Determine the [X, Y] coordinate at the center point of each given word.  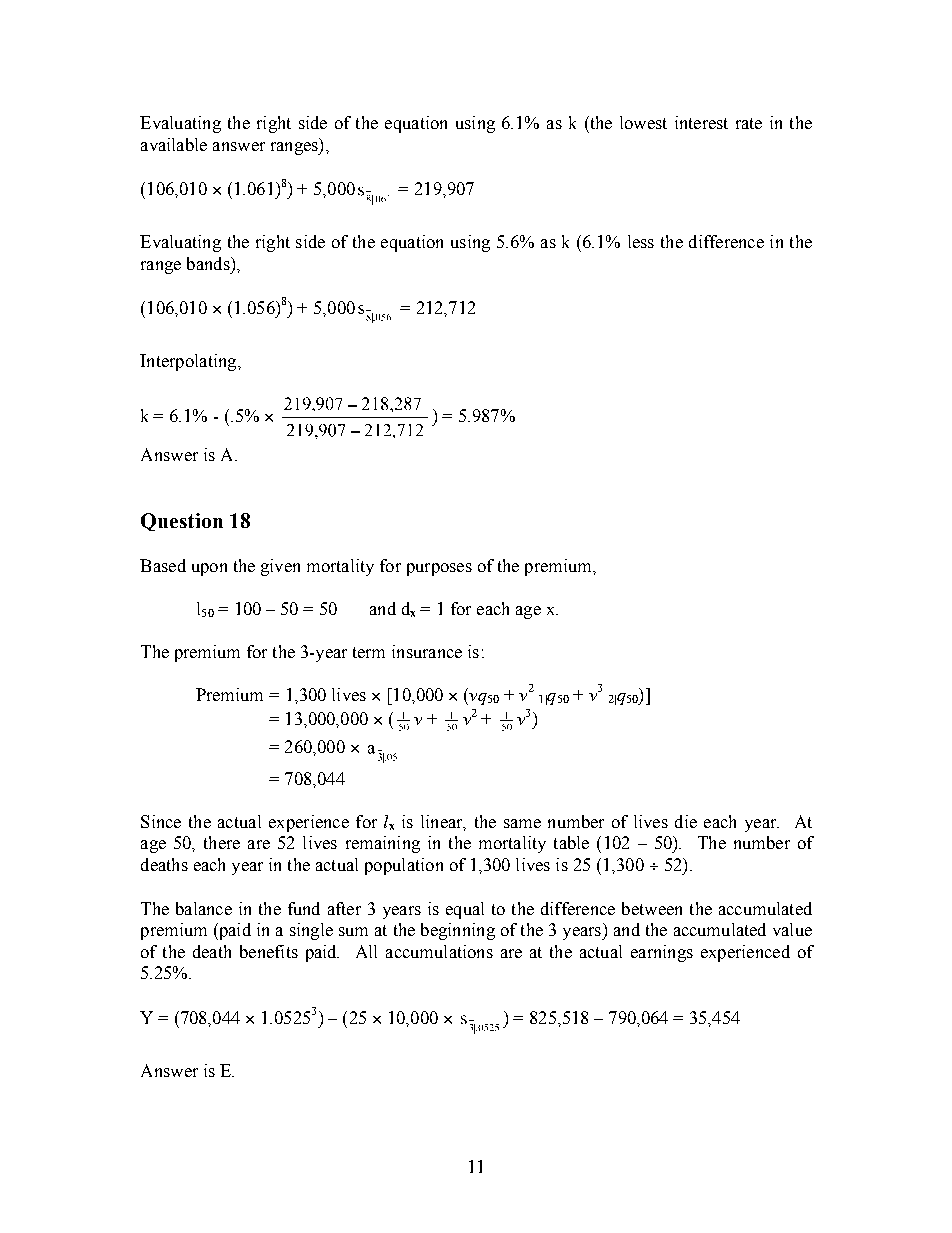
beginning [458, 931]
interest [701, 122]
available [174, 144]
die [686, 821]
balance [204, 908]
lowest [643, 122]
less [641, 241]
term [369, 652]
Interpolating [189, 362]
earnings [662, 953]
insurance [427, 651]
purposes [439, 569]
